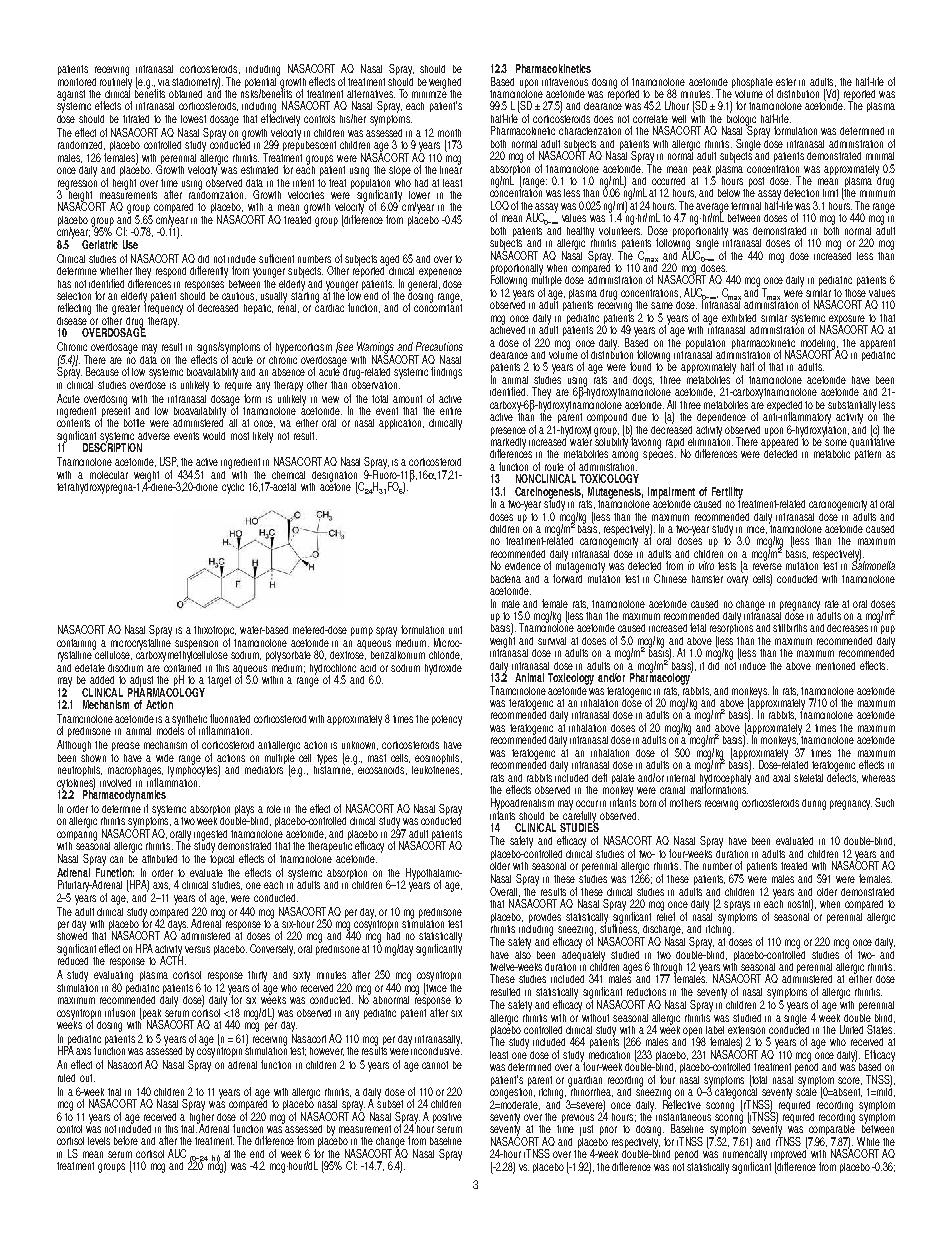  What do you see at coordinates (512, 1093) in the document?
I see `congestion` at bounding box center [512, 1093].
